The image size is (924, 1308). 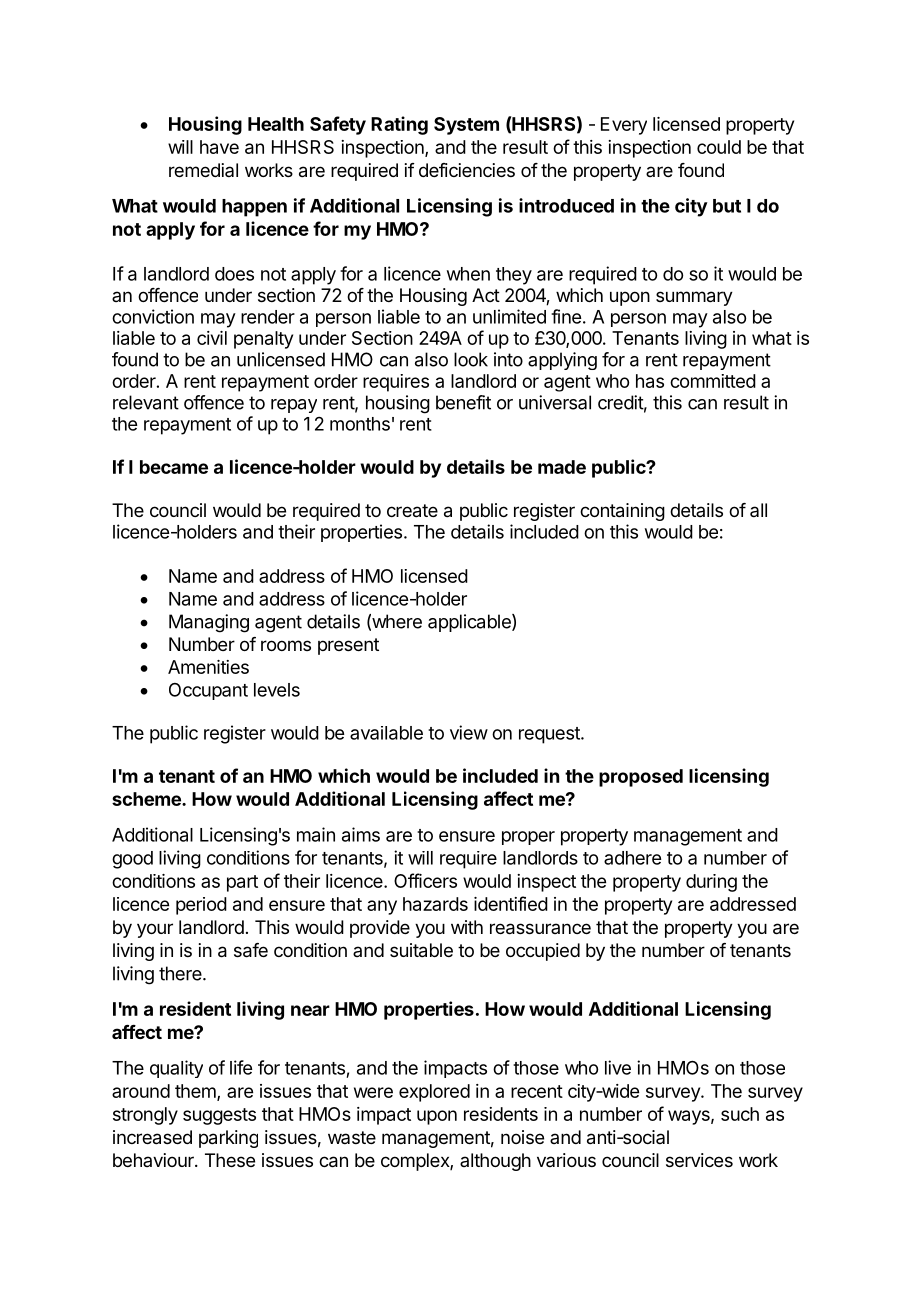 I want to click on could, so click(x=719, y=147).
